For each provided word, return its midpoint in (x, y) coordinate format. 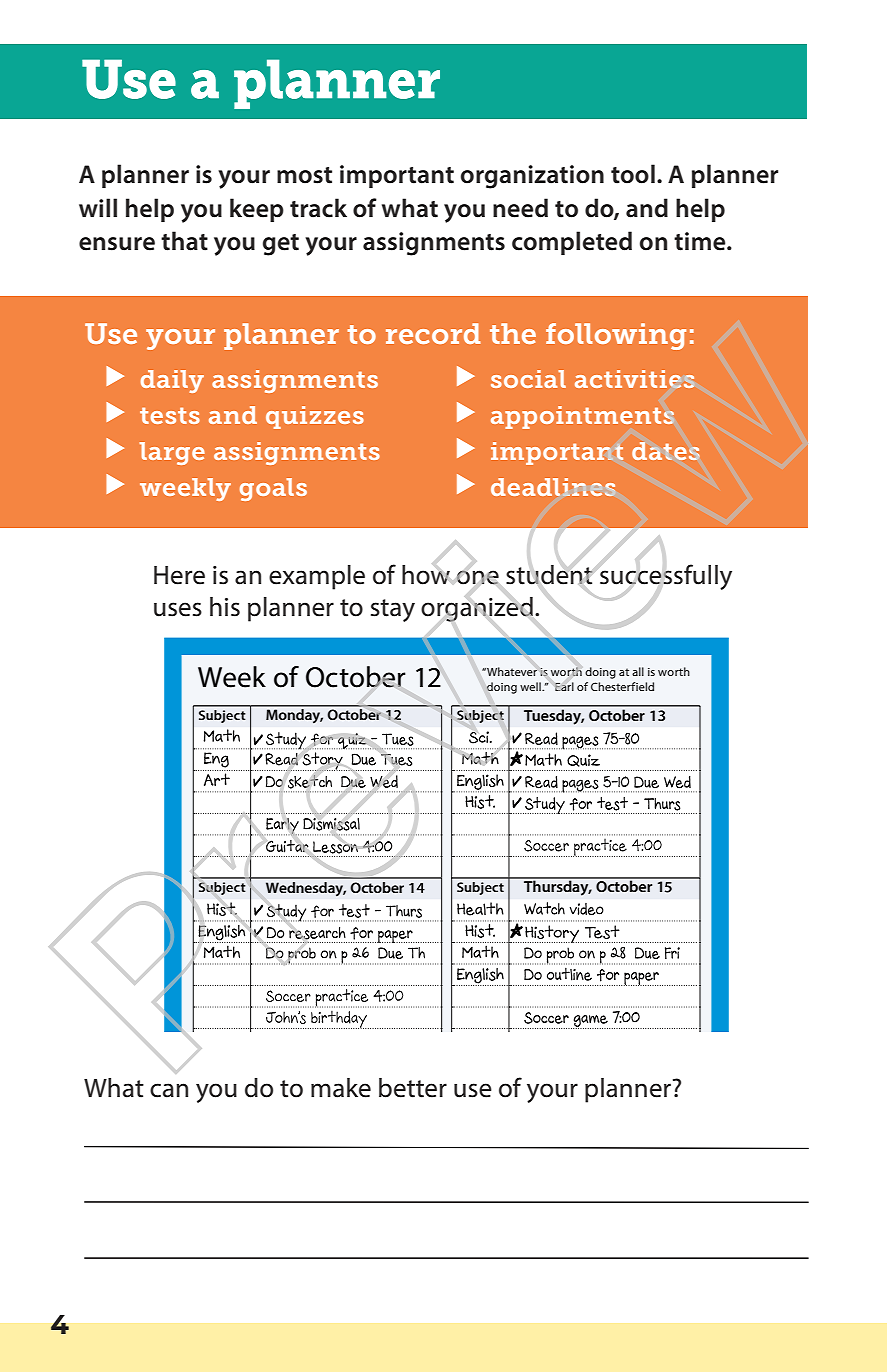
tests (170, 415)
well (531, 686)
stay (393, 610)
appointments (582, 417)
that (184, 241)
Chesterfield (622, 686)
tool (633, 174)
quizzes (315, 417)
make (341, 1088)
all (638, 671)
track (318, 208)
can (169, 1090)
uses (178, 609)
